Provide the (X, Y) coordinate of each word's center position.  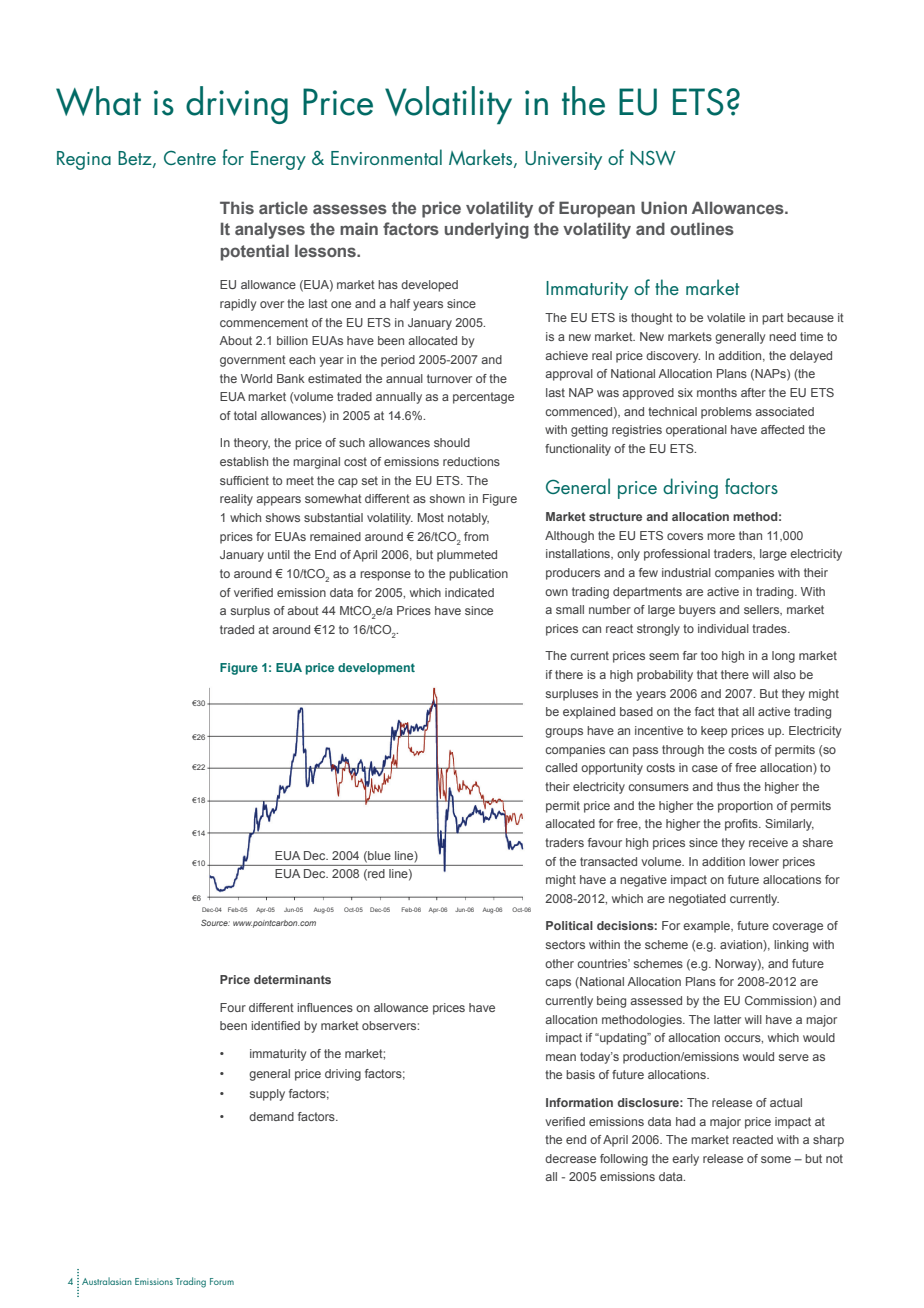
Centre (190, 157)
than (750, 535)
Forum (222, 1281)
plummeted (467, 556)
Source (215, 922)
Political (569, 925)
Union (664, 208)
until (279, 554)
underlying (487, 230)
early (685, 1160)
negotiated (697, 900)
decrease (570, 1158)
